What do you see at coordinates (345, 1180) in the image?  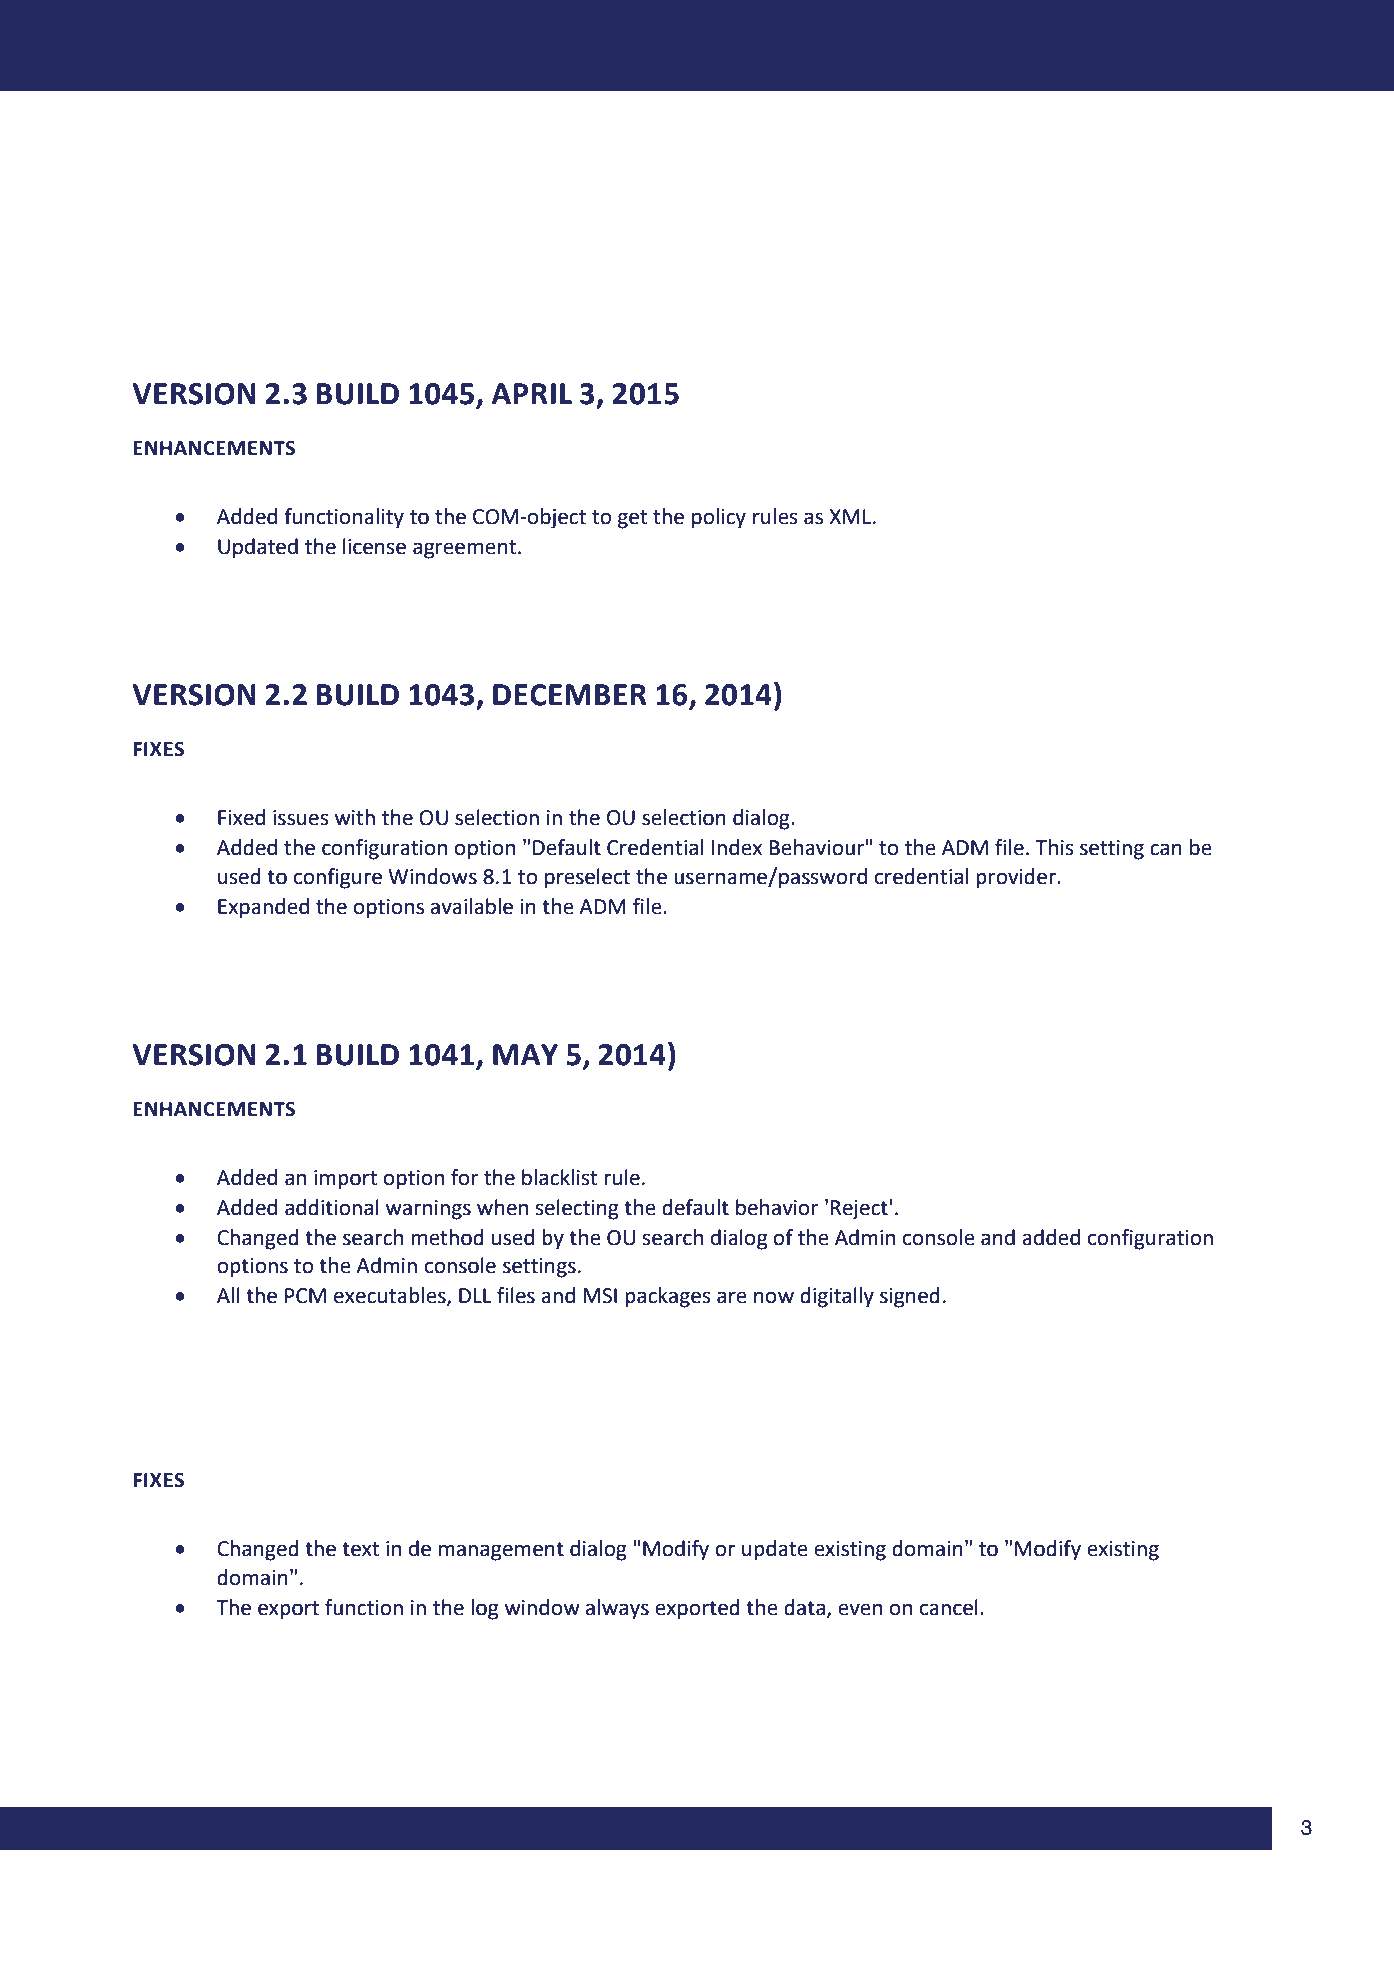 I see `import` at bounding box center [345, 1180].
